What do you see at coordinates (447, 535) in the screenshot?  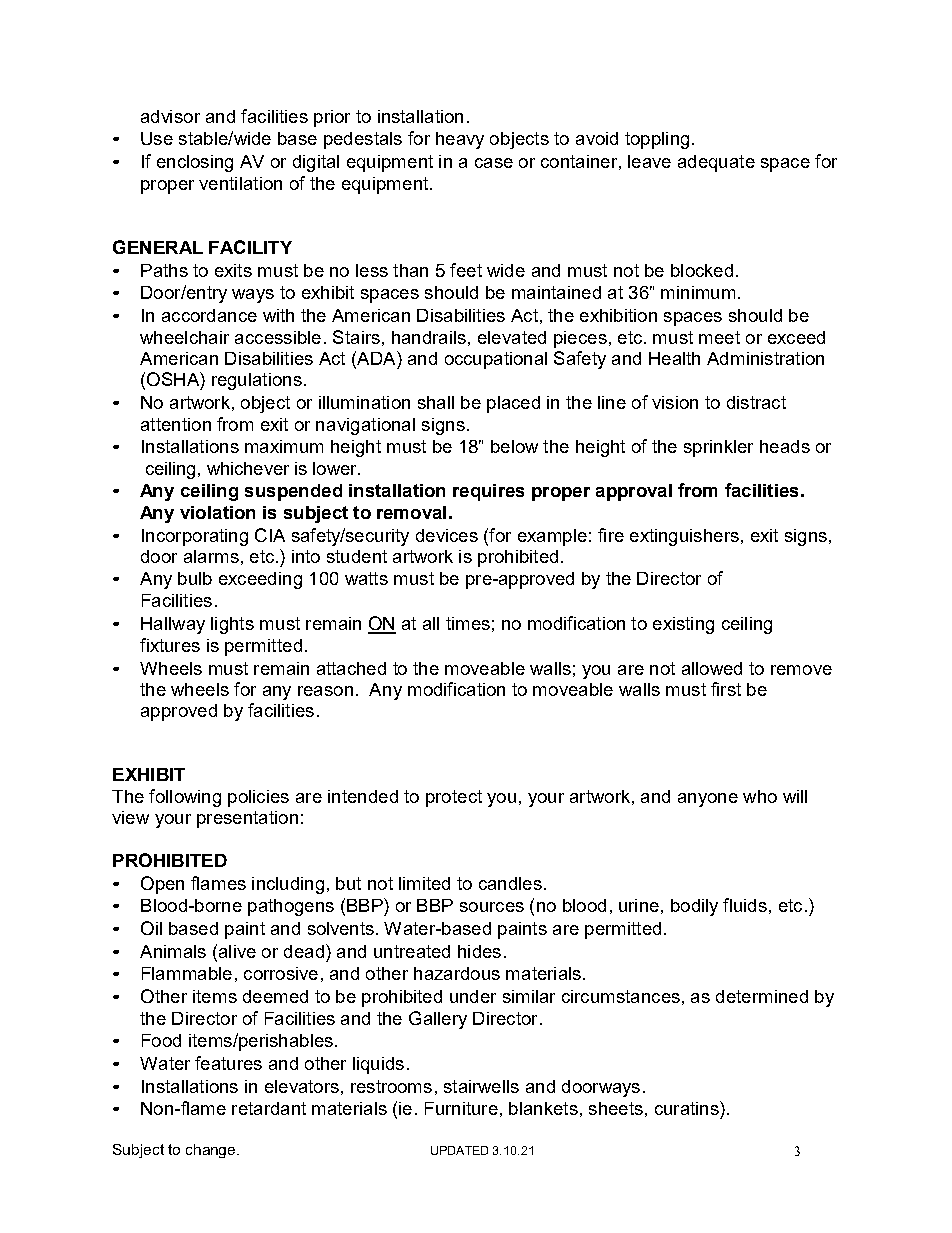 I see `devices` at bounding box center [447, 535].
